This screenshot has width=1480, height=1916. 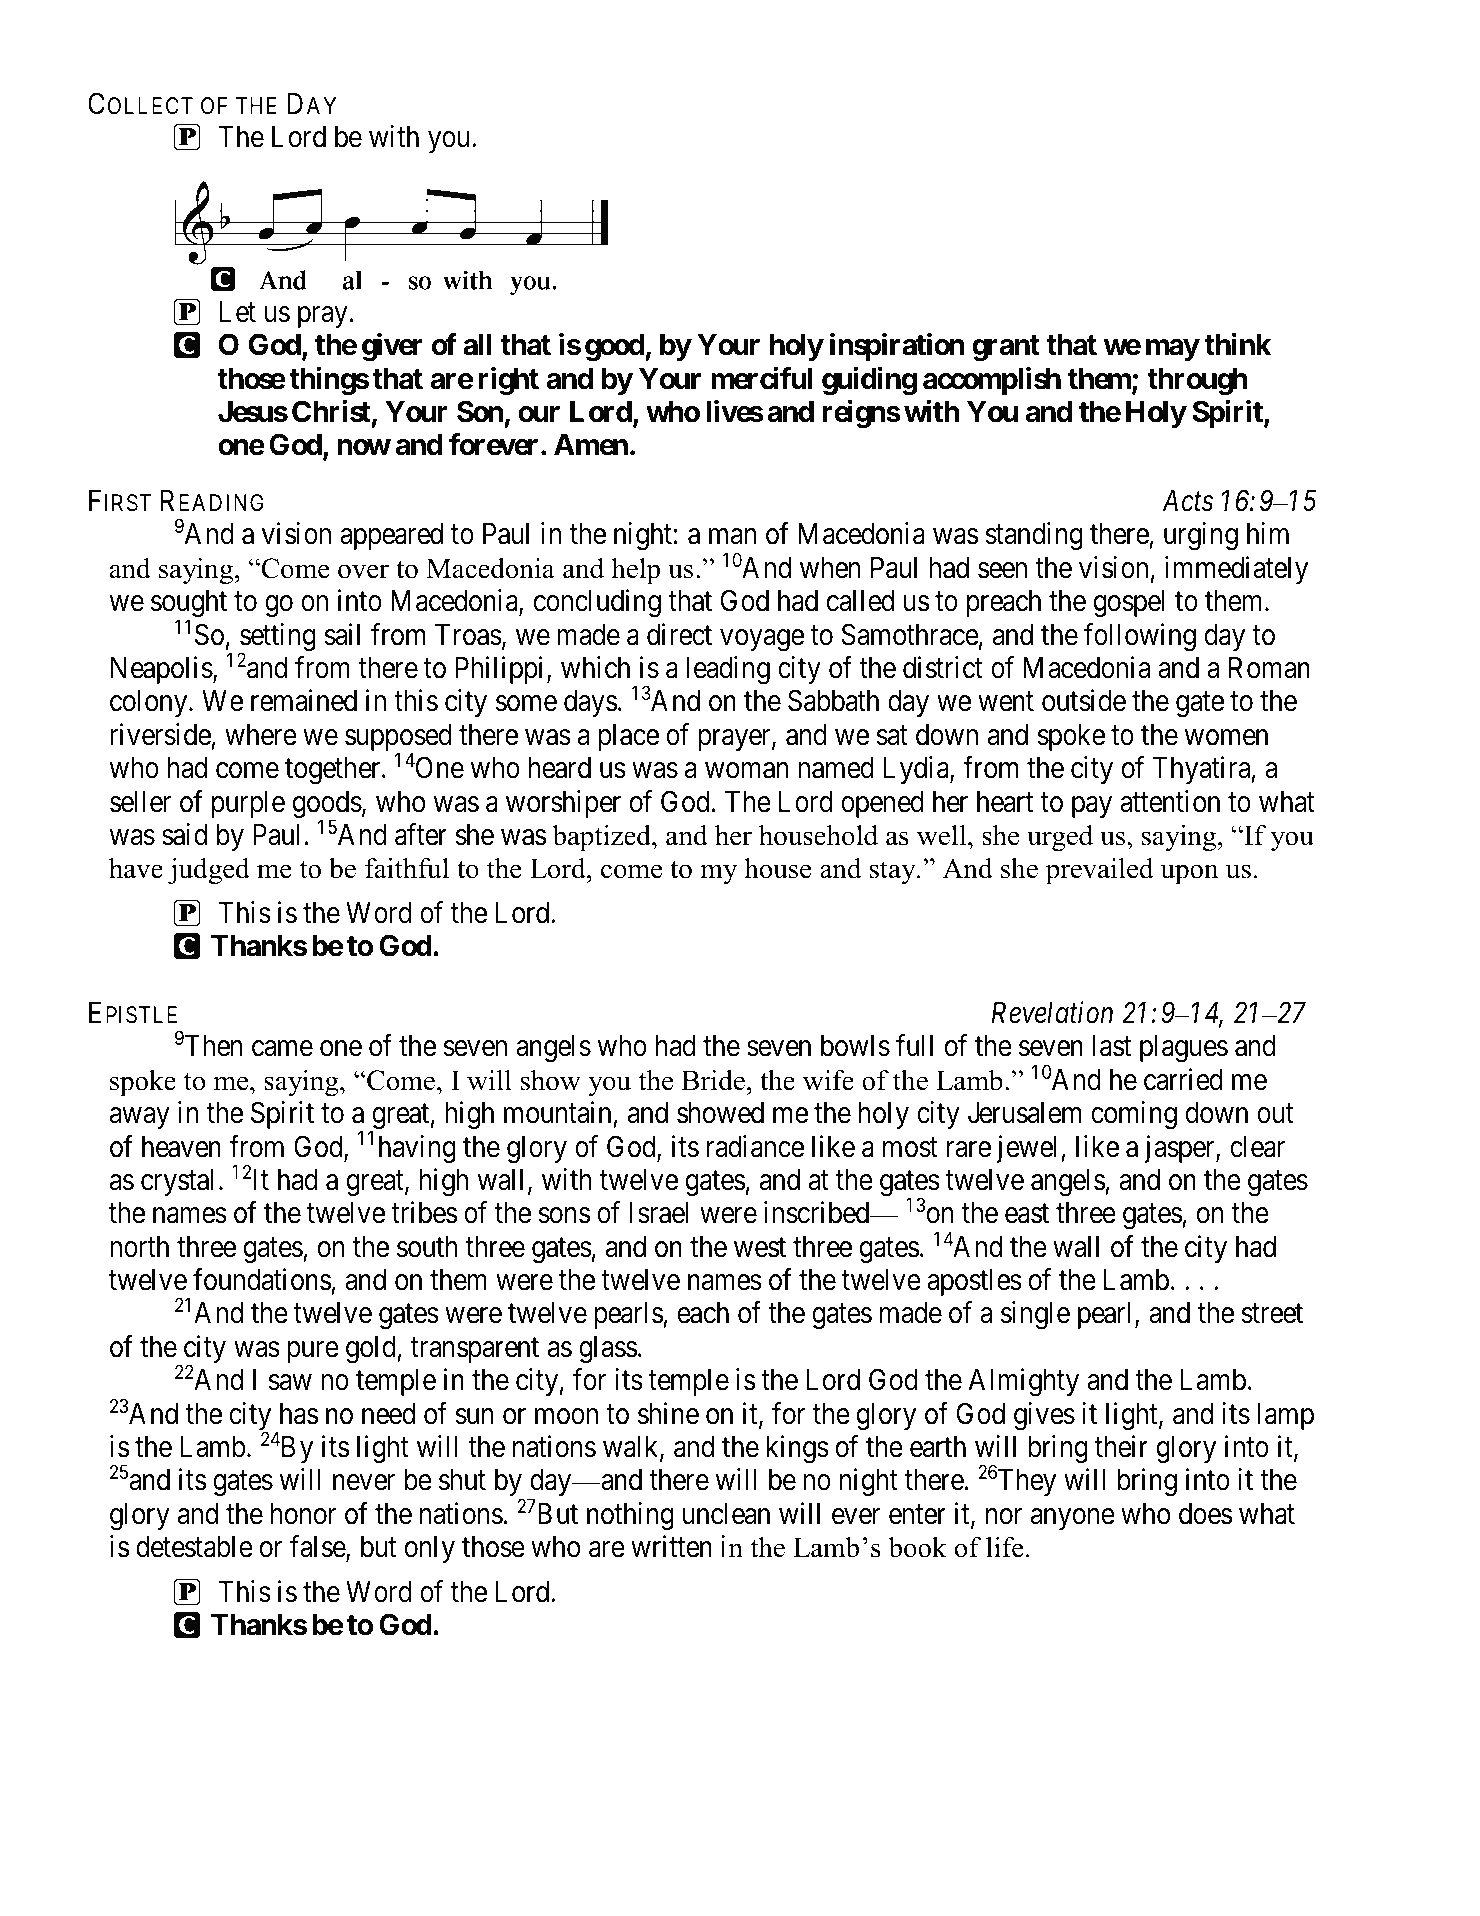 What do you see at coordinates (761, 378) in the screenshot?
I see `merciful` at bounding box center [761, 378].
